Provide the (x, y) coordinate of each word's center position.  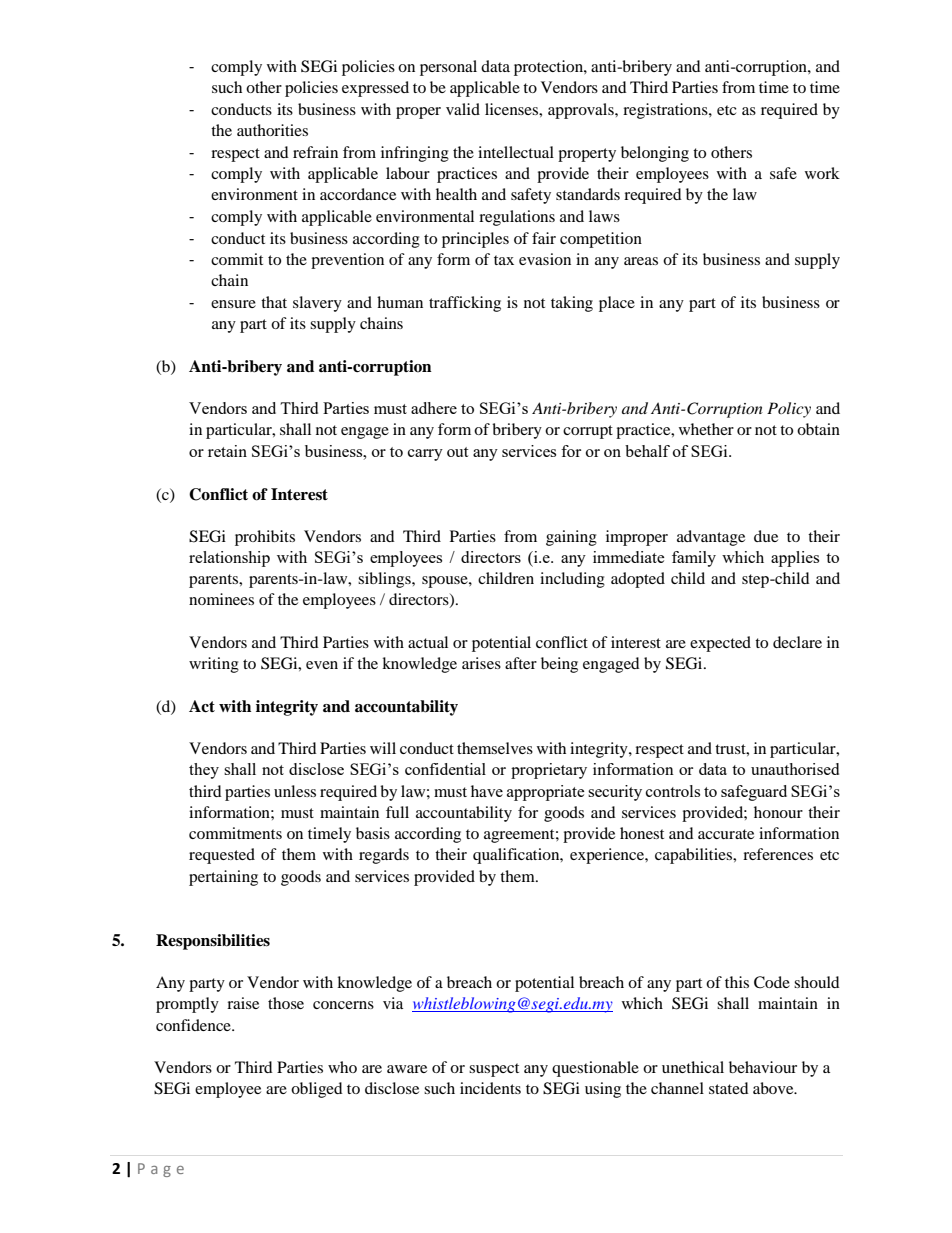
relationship (229, 559)
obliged (317, 1090)
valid (463, 109)
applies (795, 559)
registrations (666, 111)
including (572, 580)
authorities (272, 130)
